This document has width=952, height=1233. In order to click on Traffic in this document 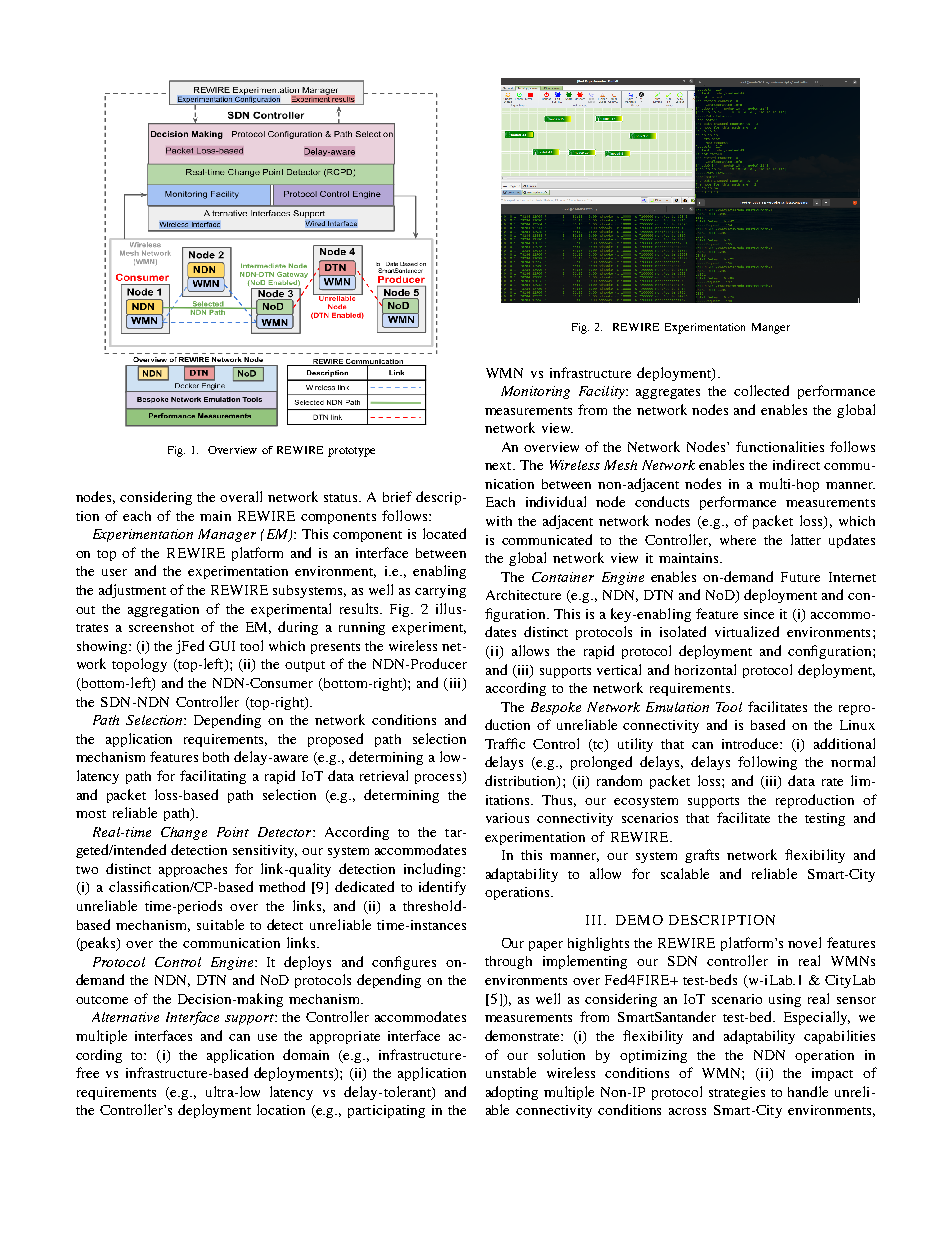, I will do `click(505, 743)`.
